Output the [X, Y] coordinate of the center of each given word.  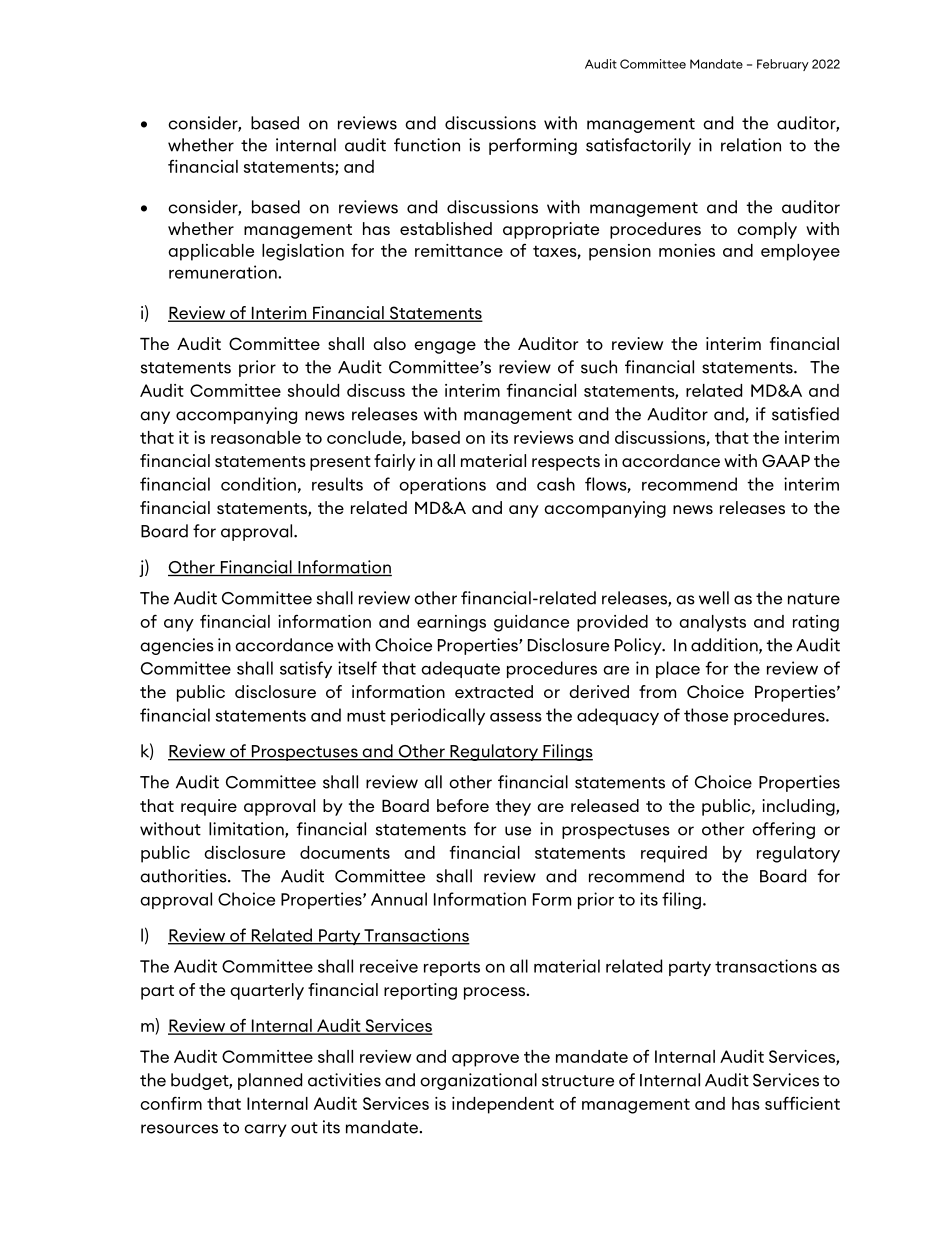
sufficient [802, 1103]
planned [270, 1081]
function [427, 145]
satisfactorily [638, 146]
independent [503, 1105]
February [783, 65]
